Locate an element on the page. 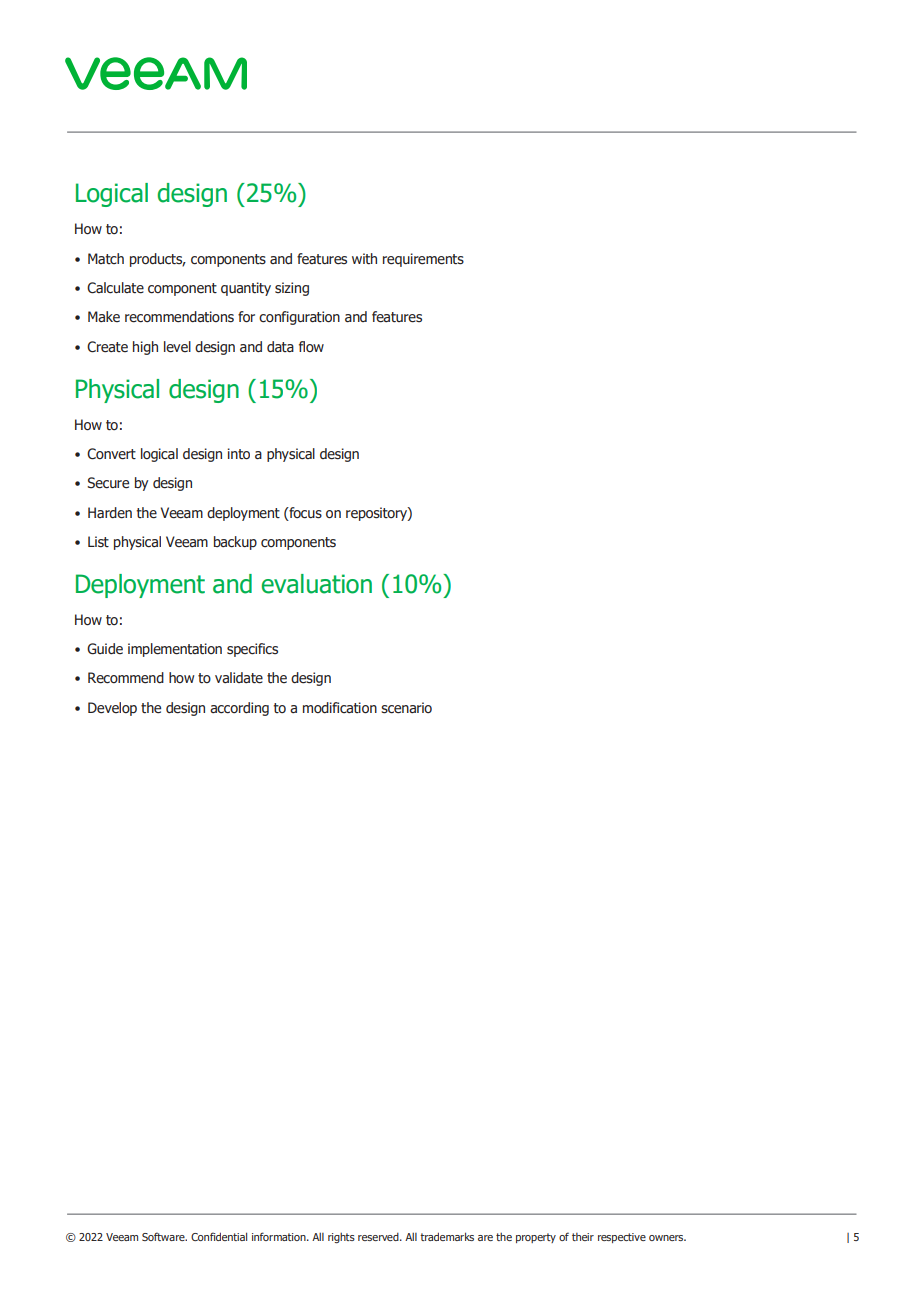  with is located at coordinates (364, 258).
